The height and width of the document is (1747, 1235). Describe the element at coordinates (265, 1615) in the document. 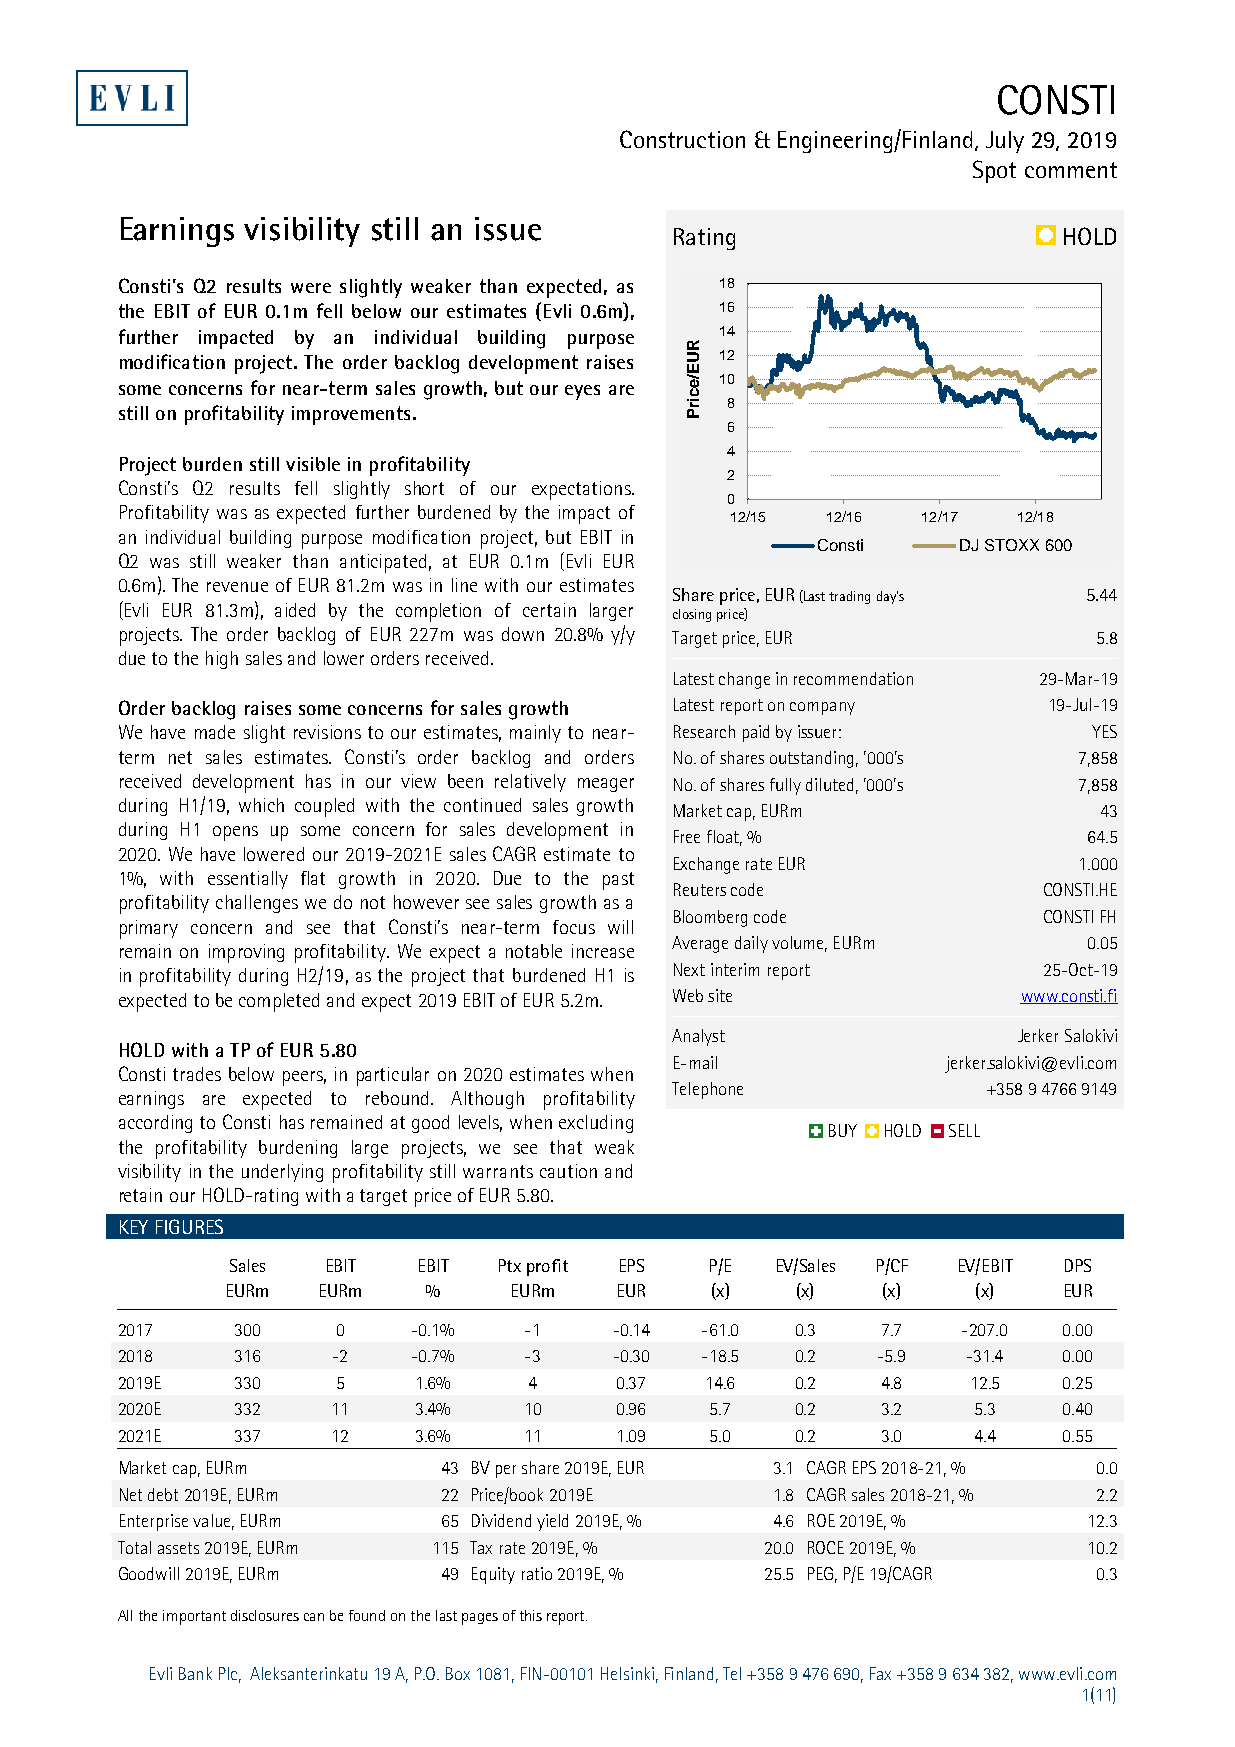

I see `disclosures` at that location.
